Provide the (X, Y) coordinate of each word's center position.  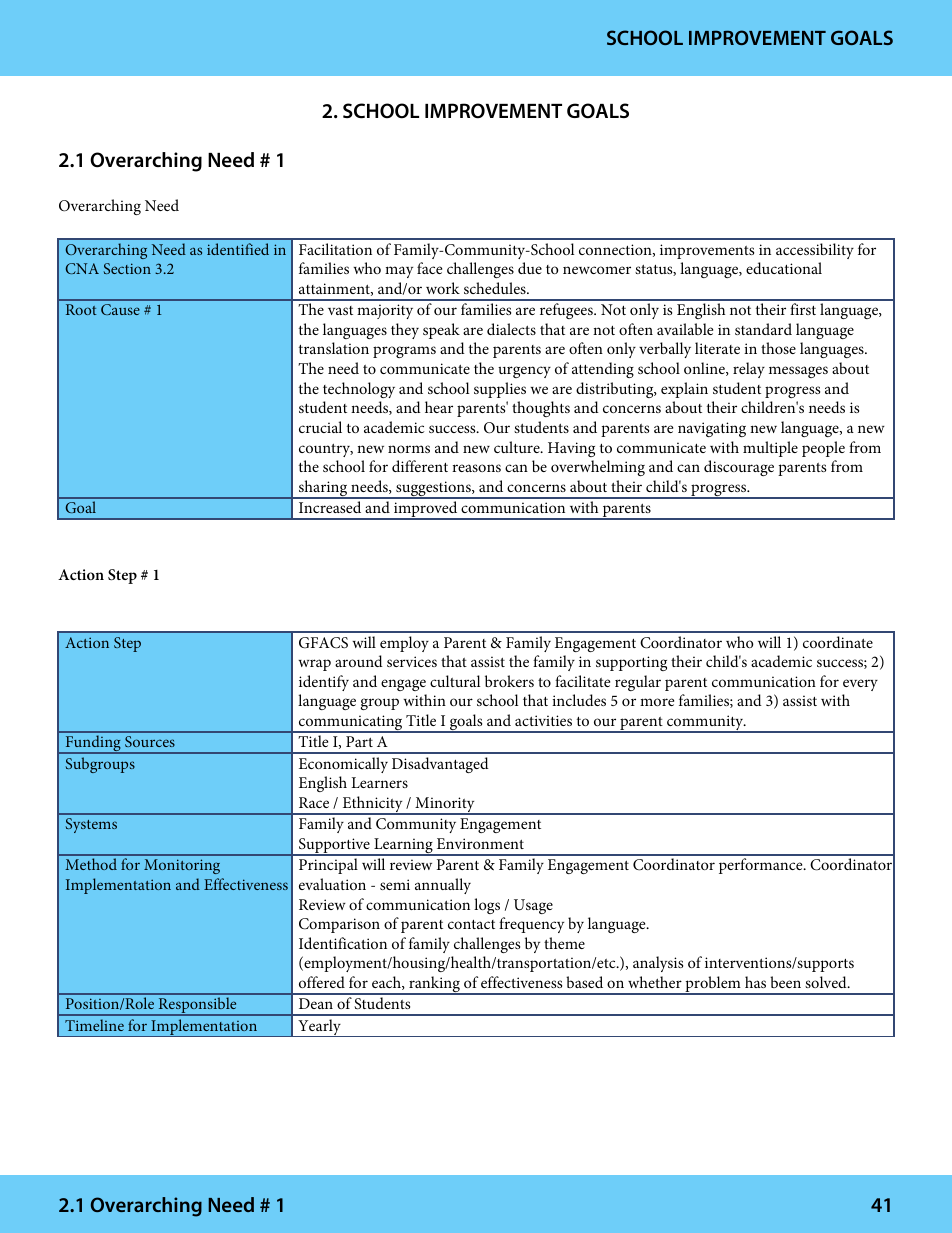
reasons (476, 468)
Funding (93, 744)
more (657, 702)
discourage (739, 468)
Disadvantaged (440, 765)
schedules (496, 288)
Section (127, 268)
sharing (323, 489)
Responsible (197, 1006)
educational (784, 268)
